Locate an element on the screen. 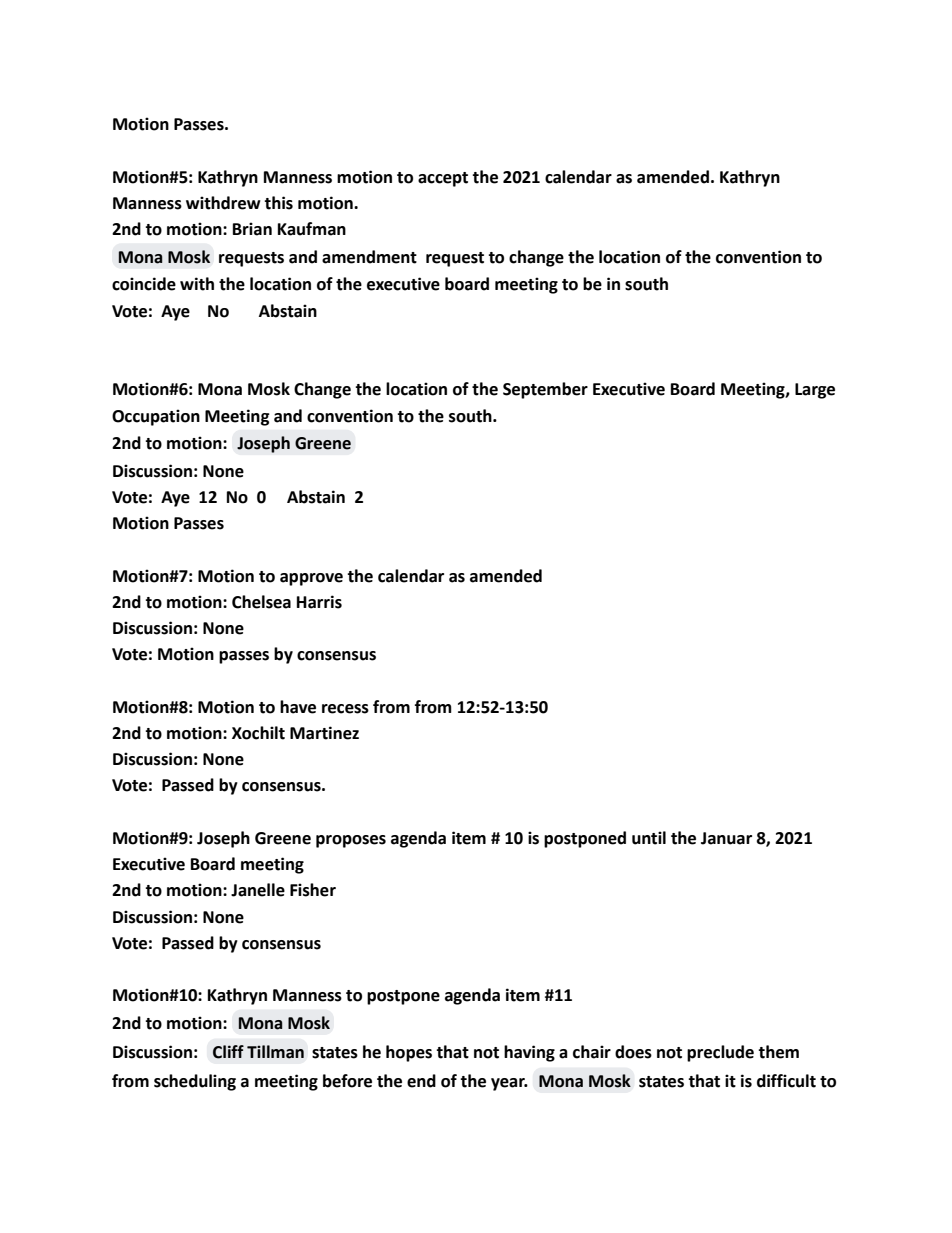  accept is located at coordinates (443, 179).
